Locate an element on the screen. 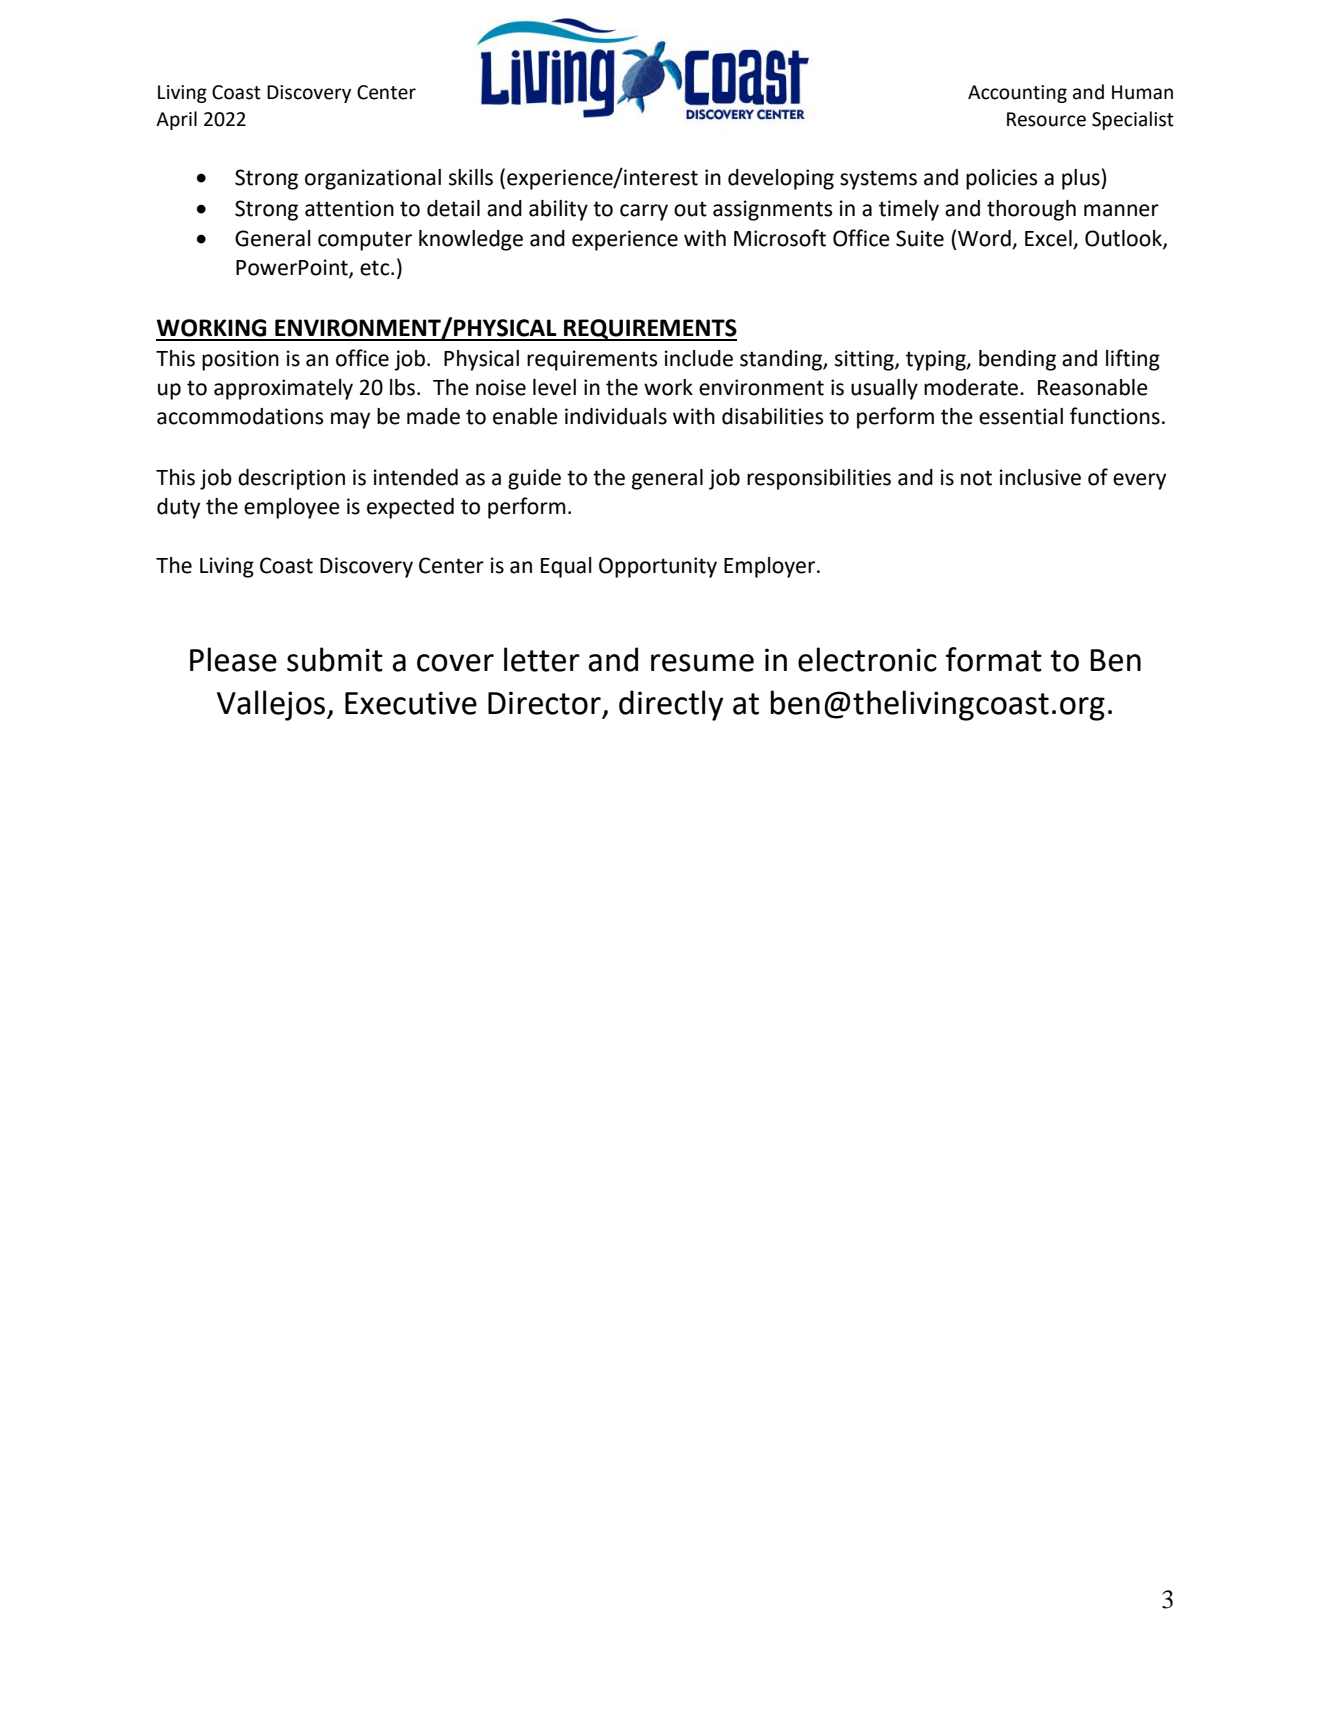 The height and width of the screenshot is (1723, 1331). Excel is located at coordinates (1049, 239).
